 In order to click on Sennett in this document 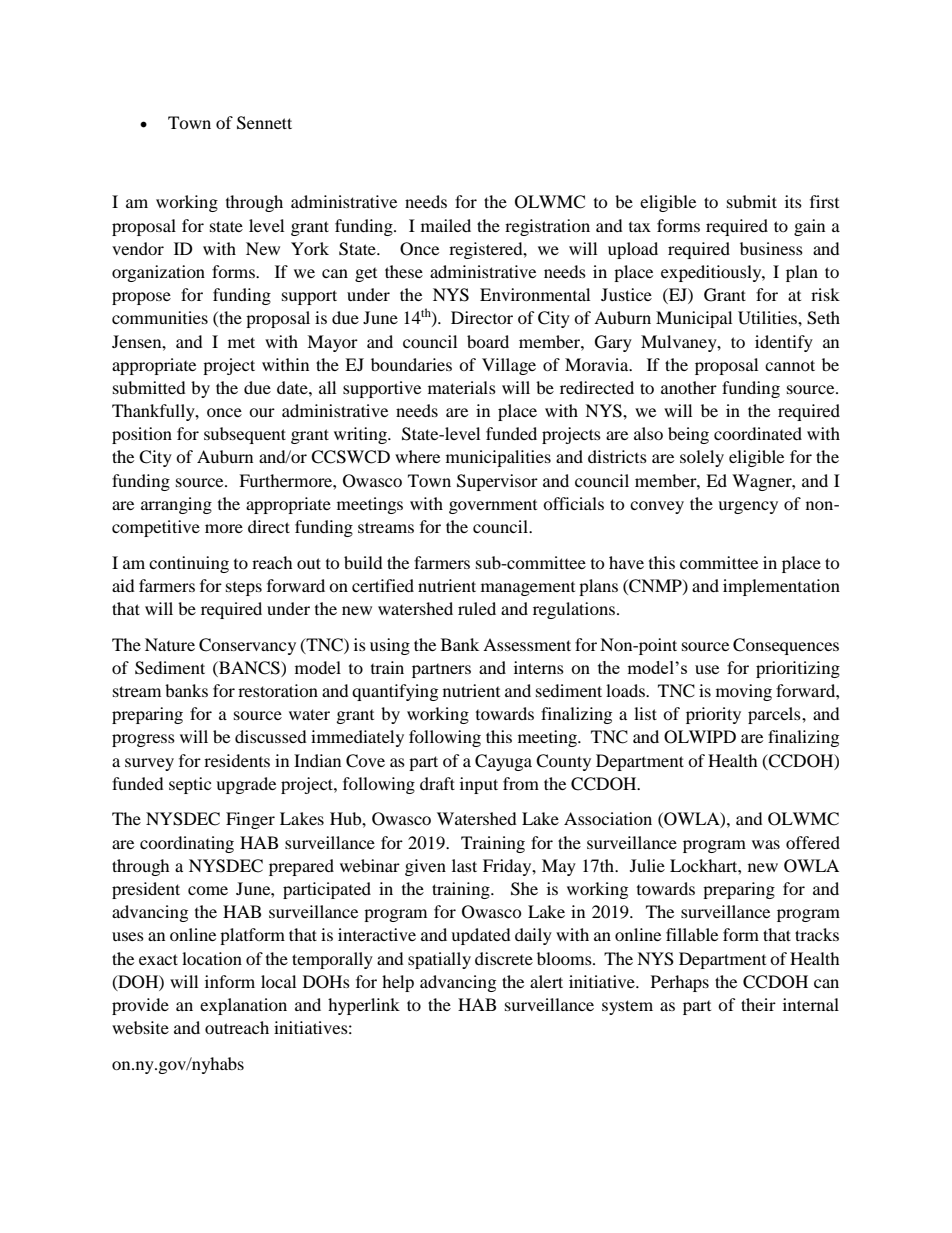, I will do `click(264, 123)`.
